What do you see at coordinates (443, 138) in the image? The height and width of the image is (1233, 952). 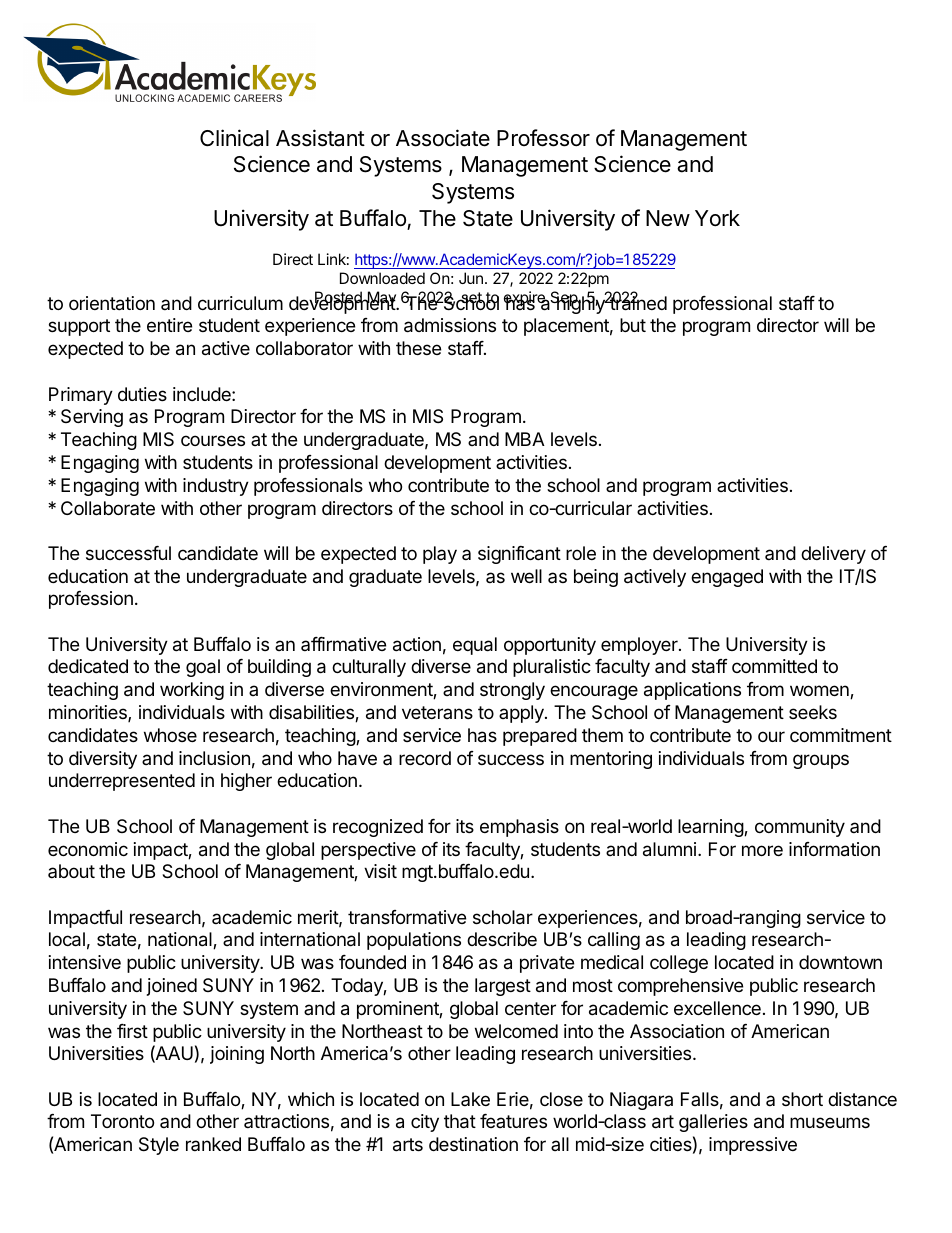 I see `Associate` at bounding box center [443, 138].
